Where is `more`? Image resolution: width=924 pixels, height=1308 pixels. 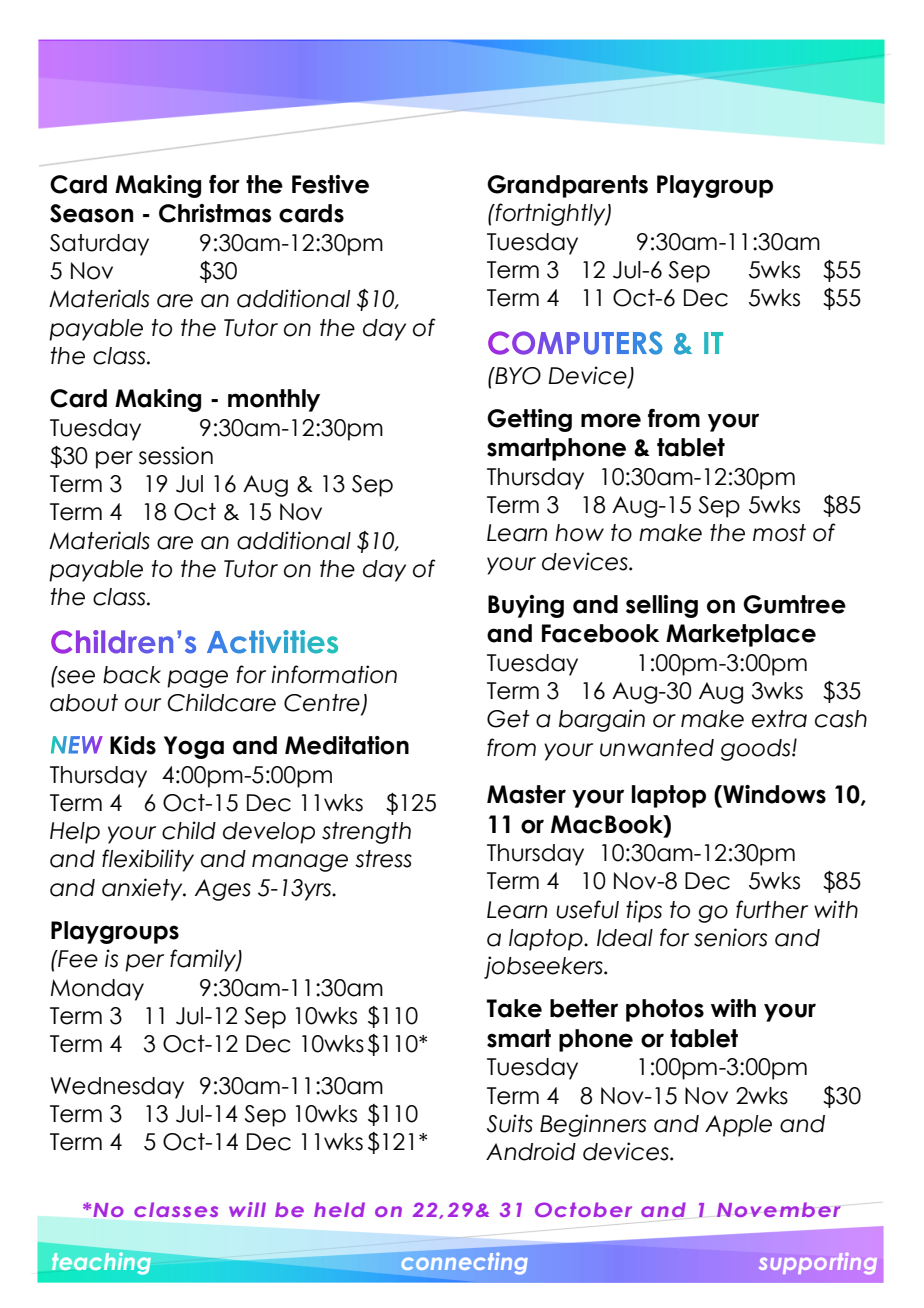 more is located at coordinates (611, 420).
